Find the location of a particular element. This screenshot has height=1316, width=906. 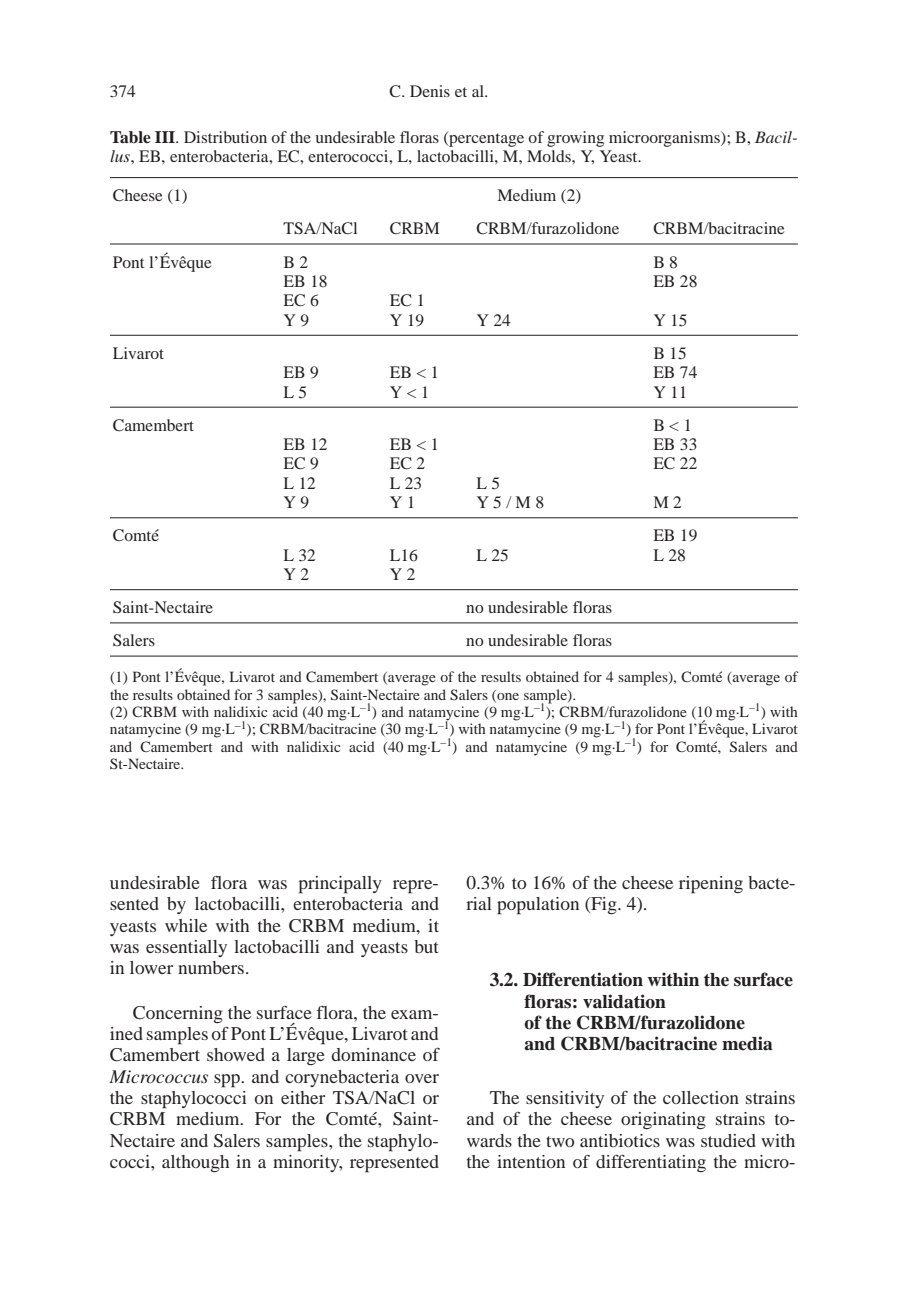

over is located at coordinates (422, 1078).
